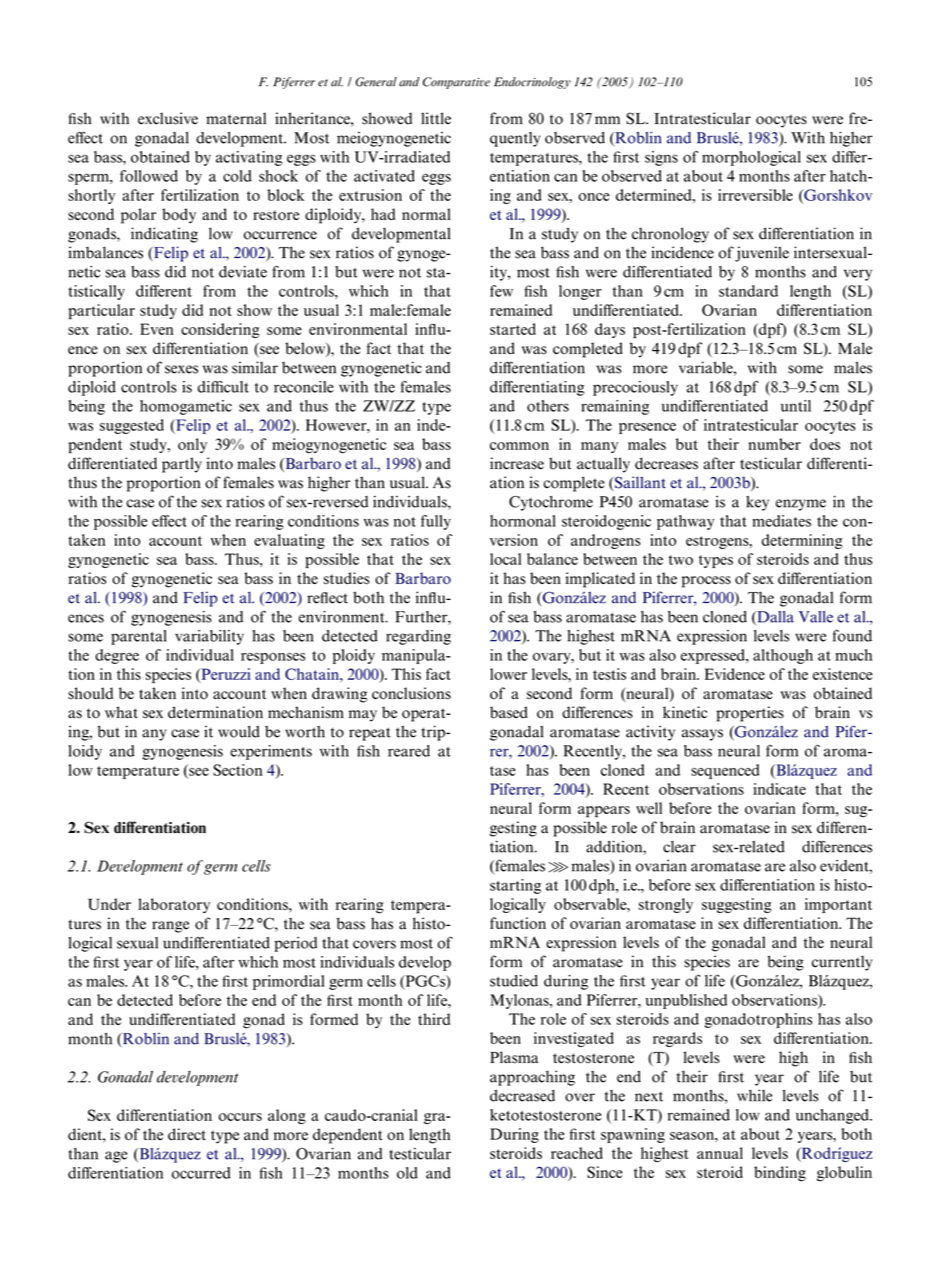 The image size is (952, 1271). I want to click on exclusive, so click(168, 118).
